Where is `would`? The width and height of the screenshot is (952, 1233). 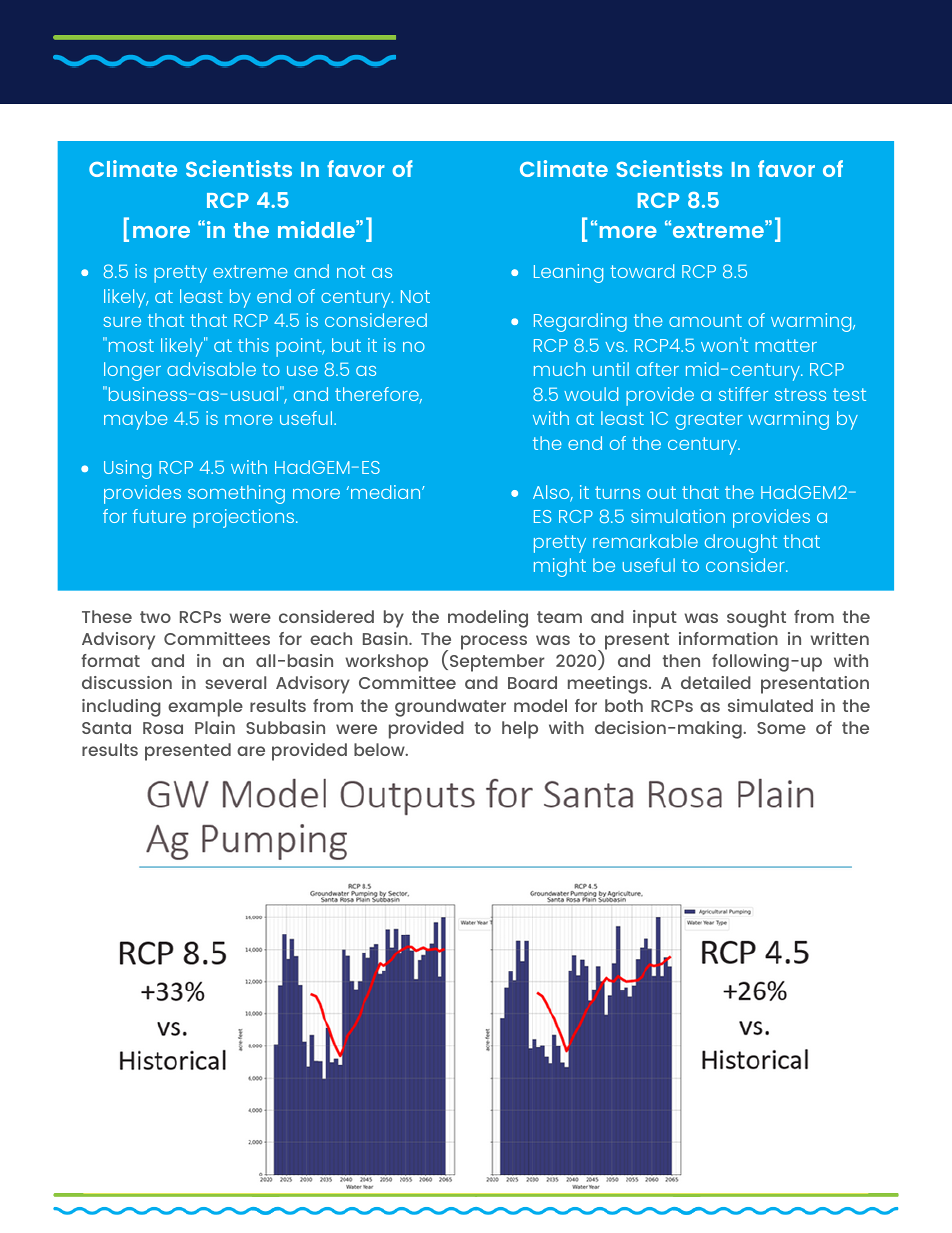 would is located at coordinates (591, 394).
